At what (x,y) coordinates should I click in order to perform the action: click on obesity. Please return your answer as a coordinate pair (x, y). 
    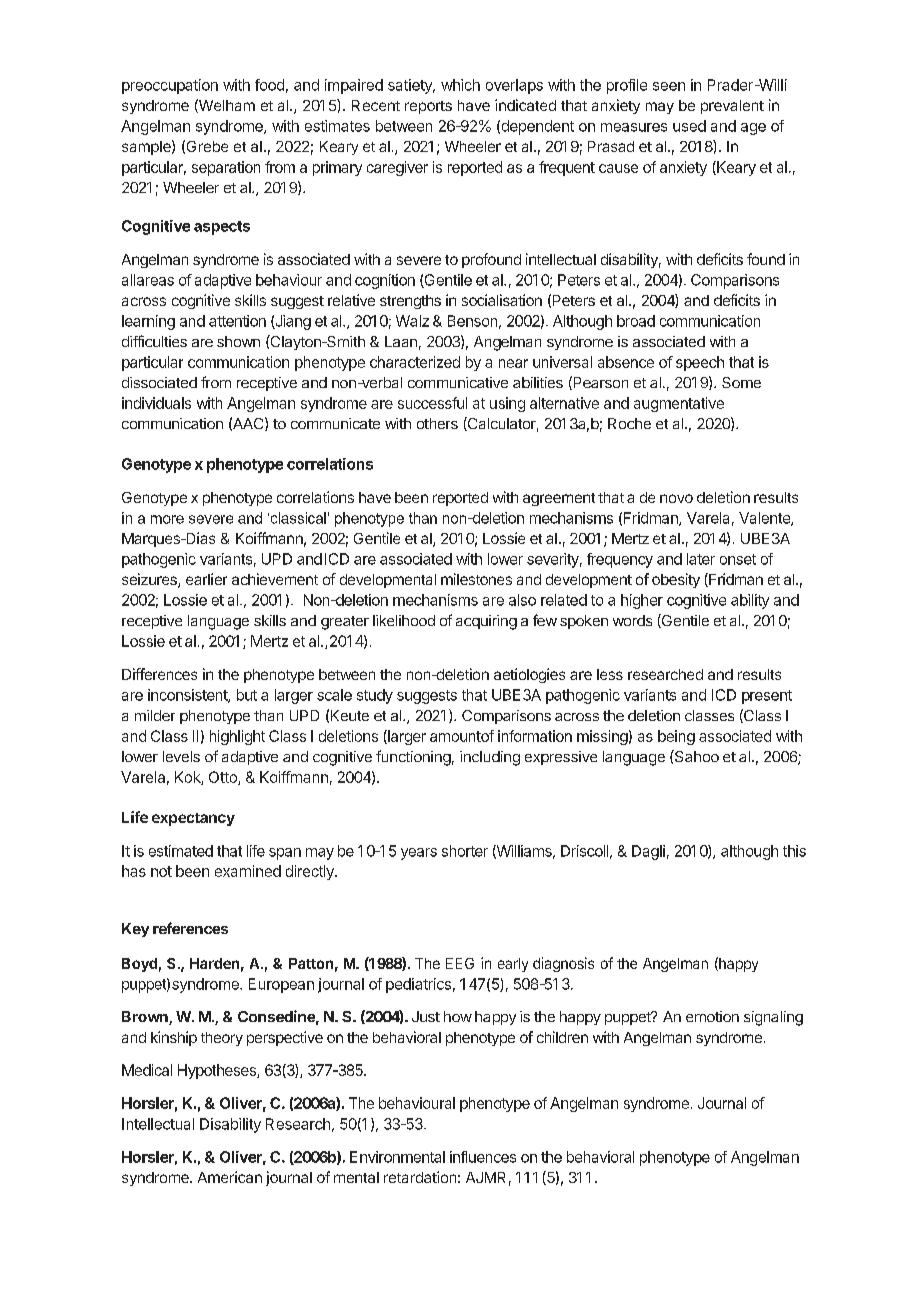
    Looking at the image, I should click on (676, 580).
